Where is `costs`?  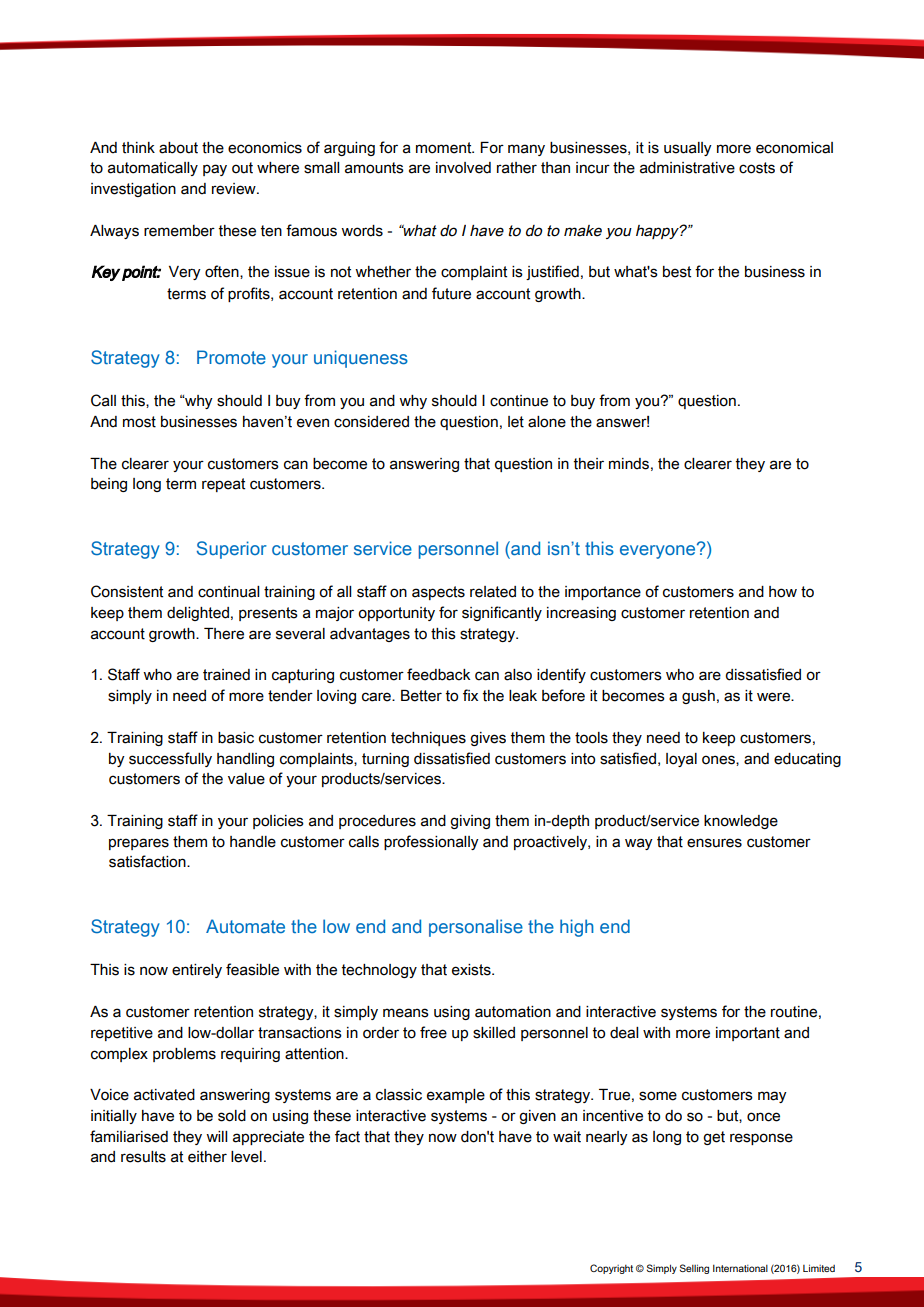
costs is located at coordinates (757, 168).
